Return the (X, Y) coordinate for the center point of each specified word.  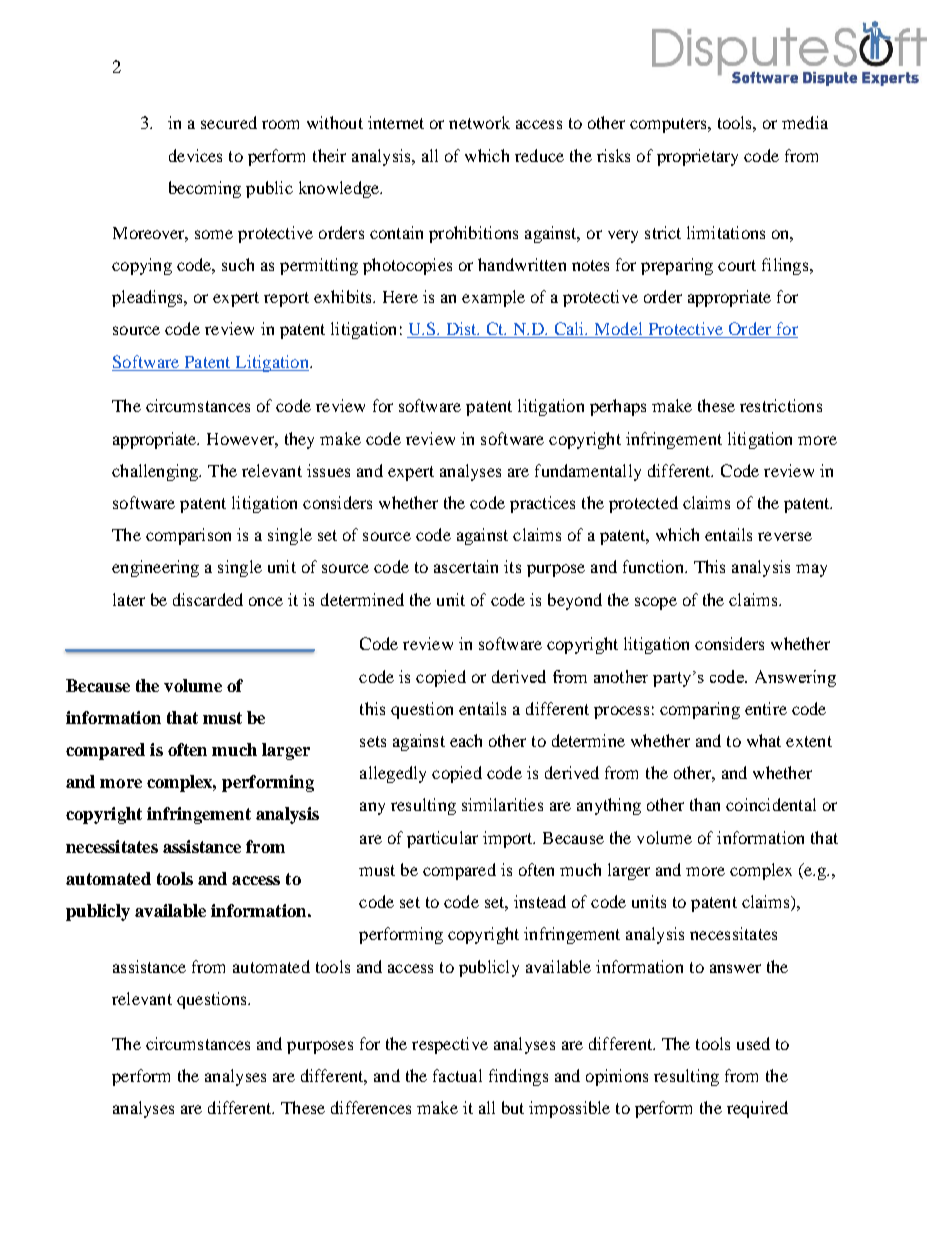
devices (195, 155)
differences (371, 1107)
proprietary (697, 157)
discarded (208, 599)
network (479, 122)
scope (656, 603)
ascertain (466, 566)
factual (457, 1075)
